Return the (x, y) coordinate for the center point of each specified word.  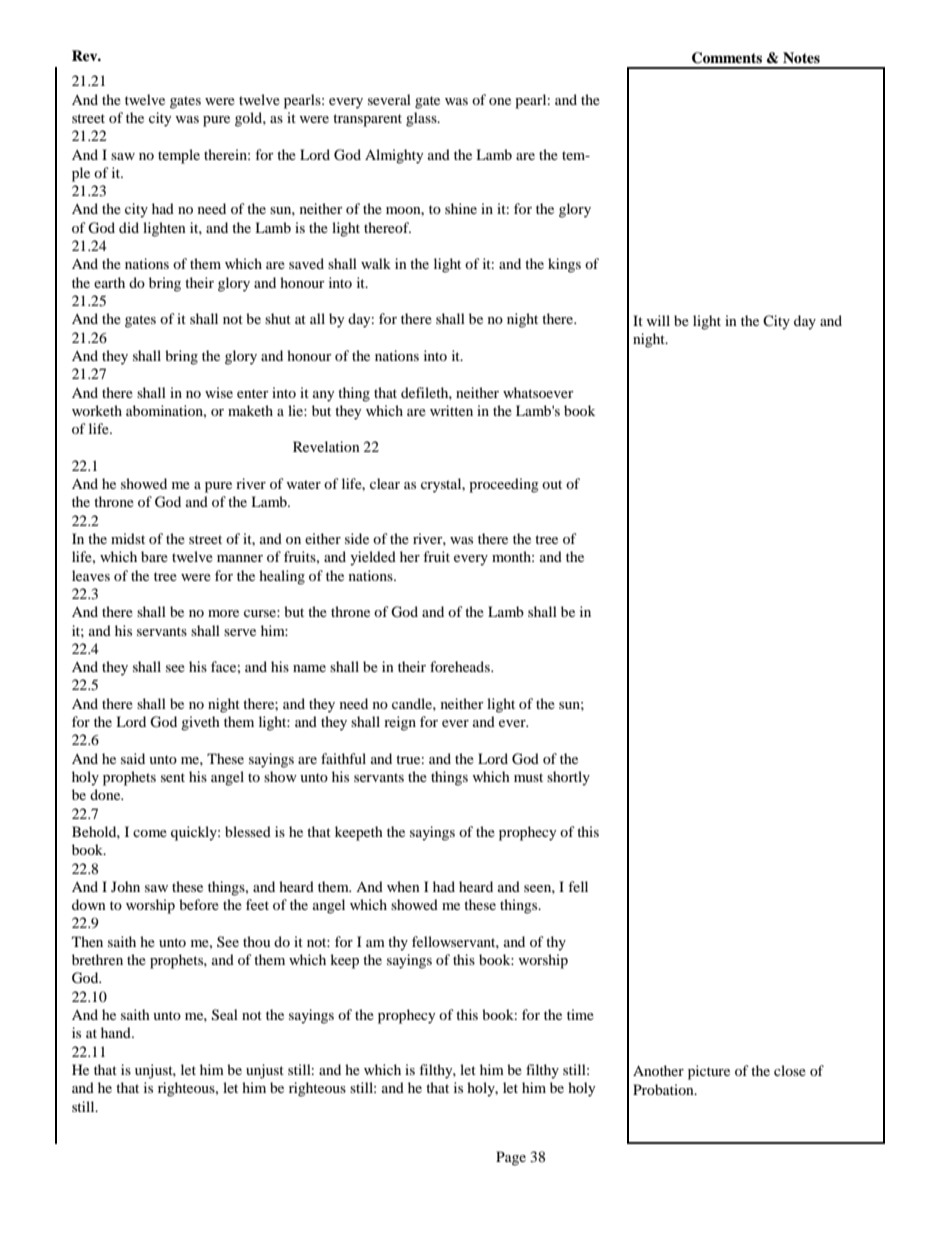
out (552, 484)
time (580, 1014)
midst (128, 538)
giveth (200, 723)
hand (117, 1032)
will (658, 320)
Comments (727, 58)
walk (376, 263)
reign (400, 723)
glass (422, 119)
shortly (568, 778)
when (403, 886)
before (199, 904)
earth (109, 282)
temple (179, 156)
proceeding (504, 485)
